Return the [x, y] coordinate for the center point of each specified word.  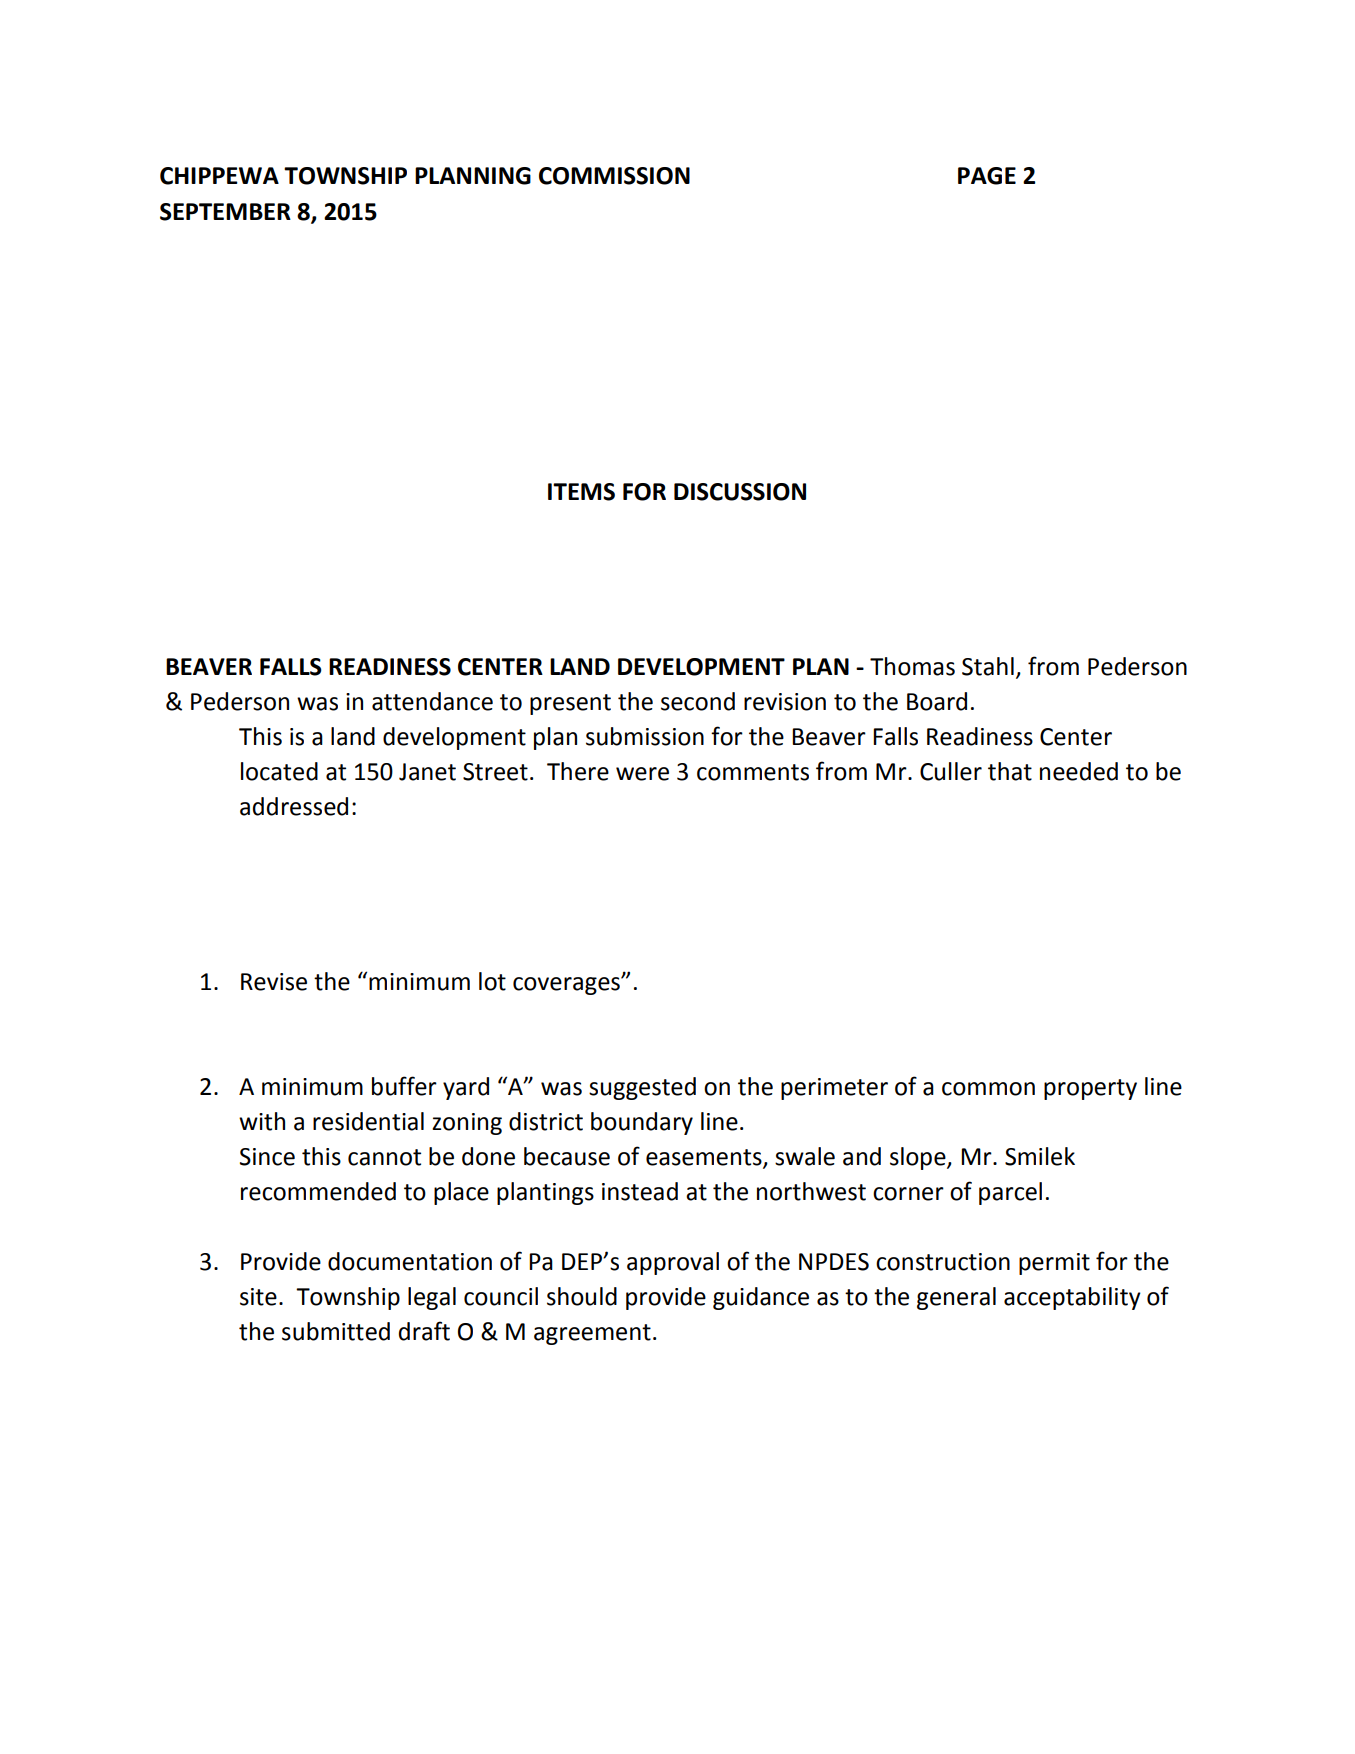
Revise [274, 982]
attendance [432, 701]
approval [673, 1263]
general [956, 1298]
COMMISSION [614, 176]
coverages [567, 986]
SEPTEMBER [225, 212]
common [988, 1089]
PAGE [987, 176]
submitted [336, 1331]
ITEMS [581, 492]
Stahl [988, 666]
